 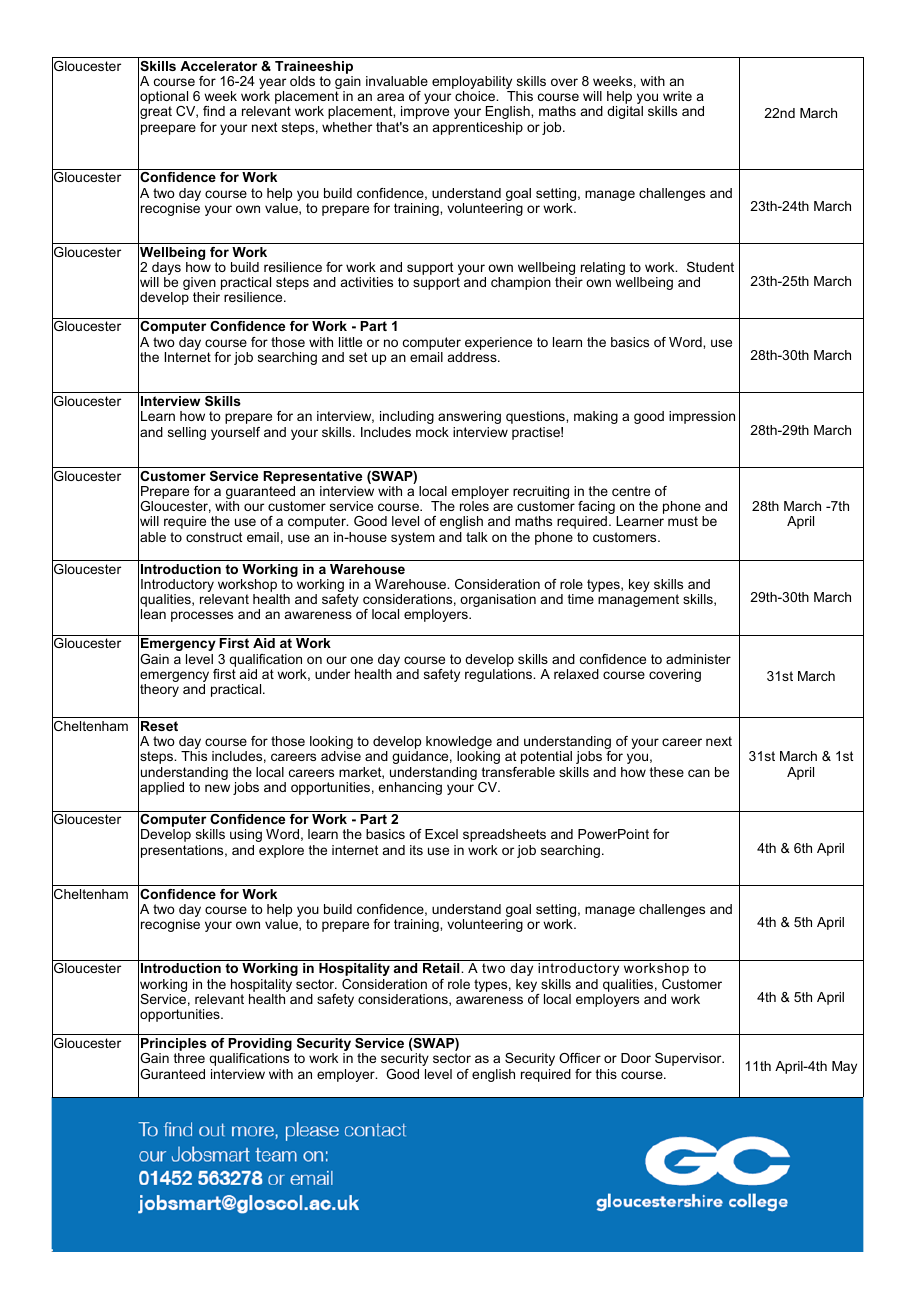 What do you see at coordinates (214, 111) in the screenshot?
I see `find` at bounding box center [214, 111].
